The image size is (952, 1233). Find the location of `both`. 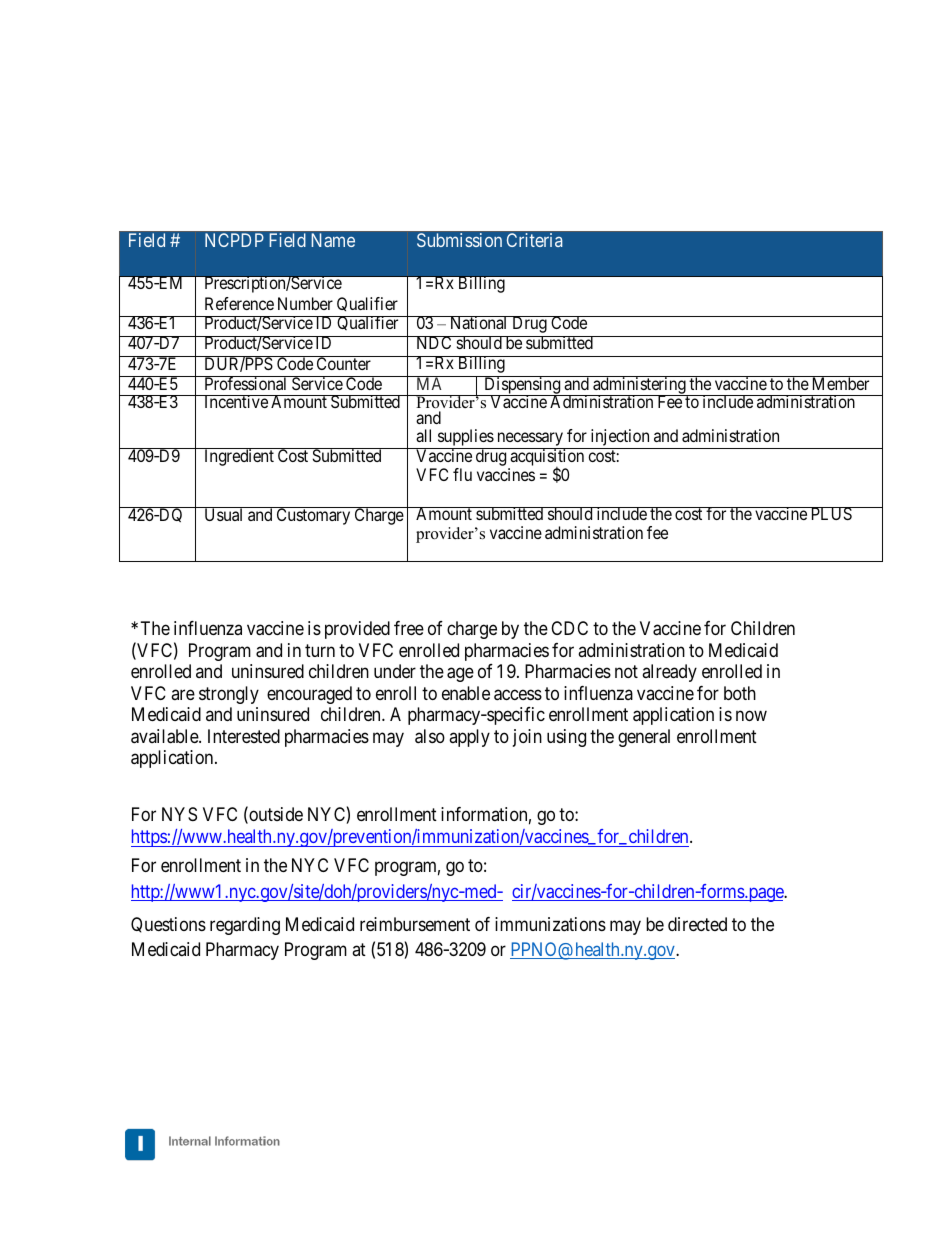

both is located at coordinates (740, 693).
